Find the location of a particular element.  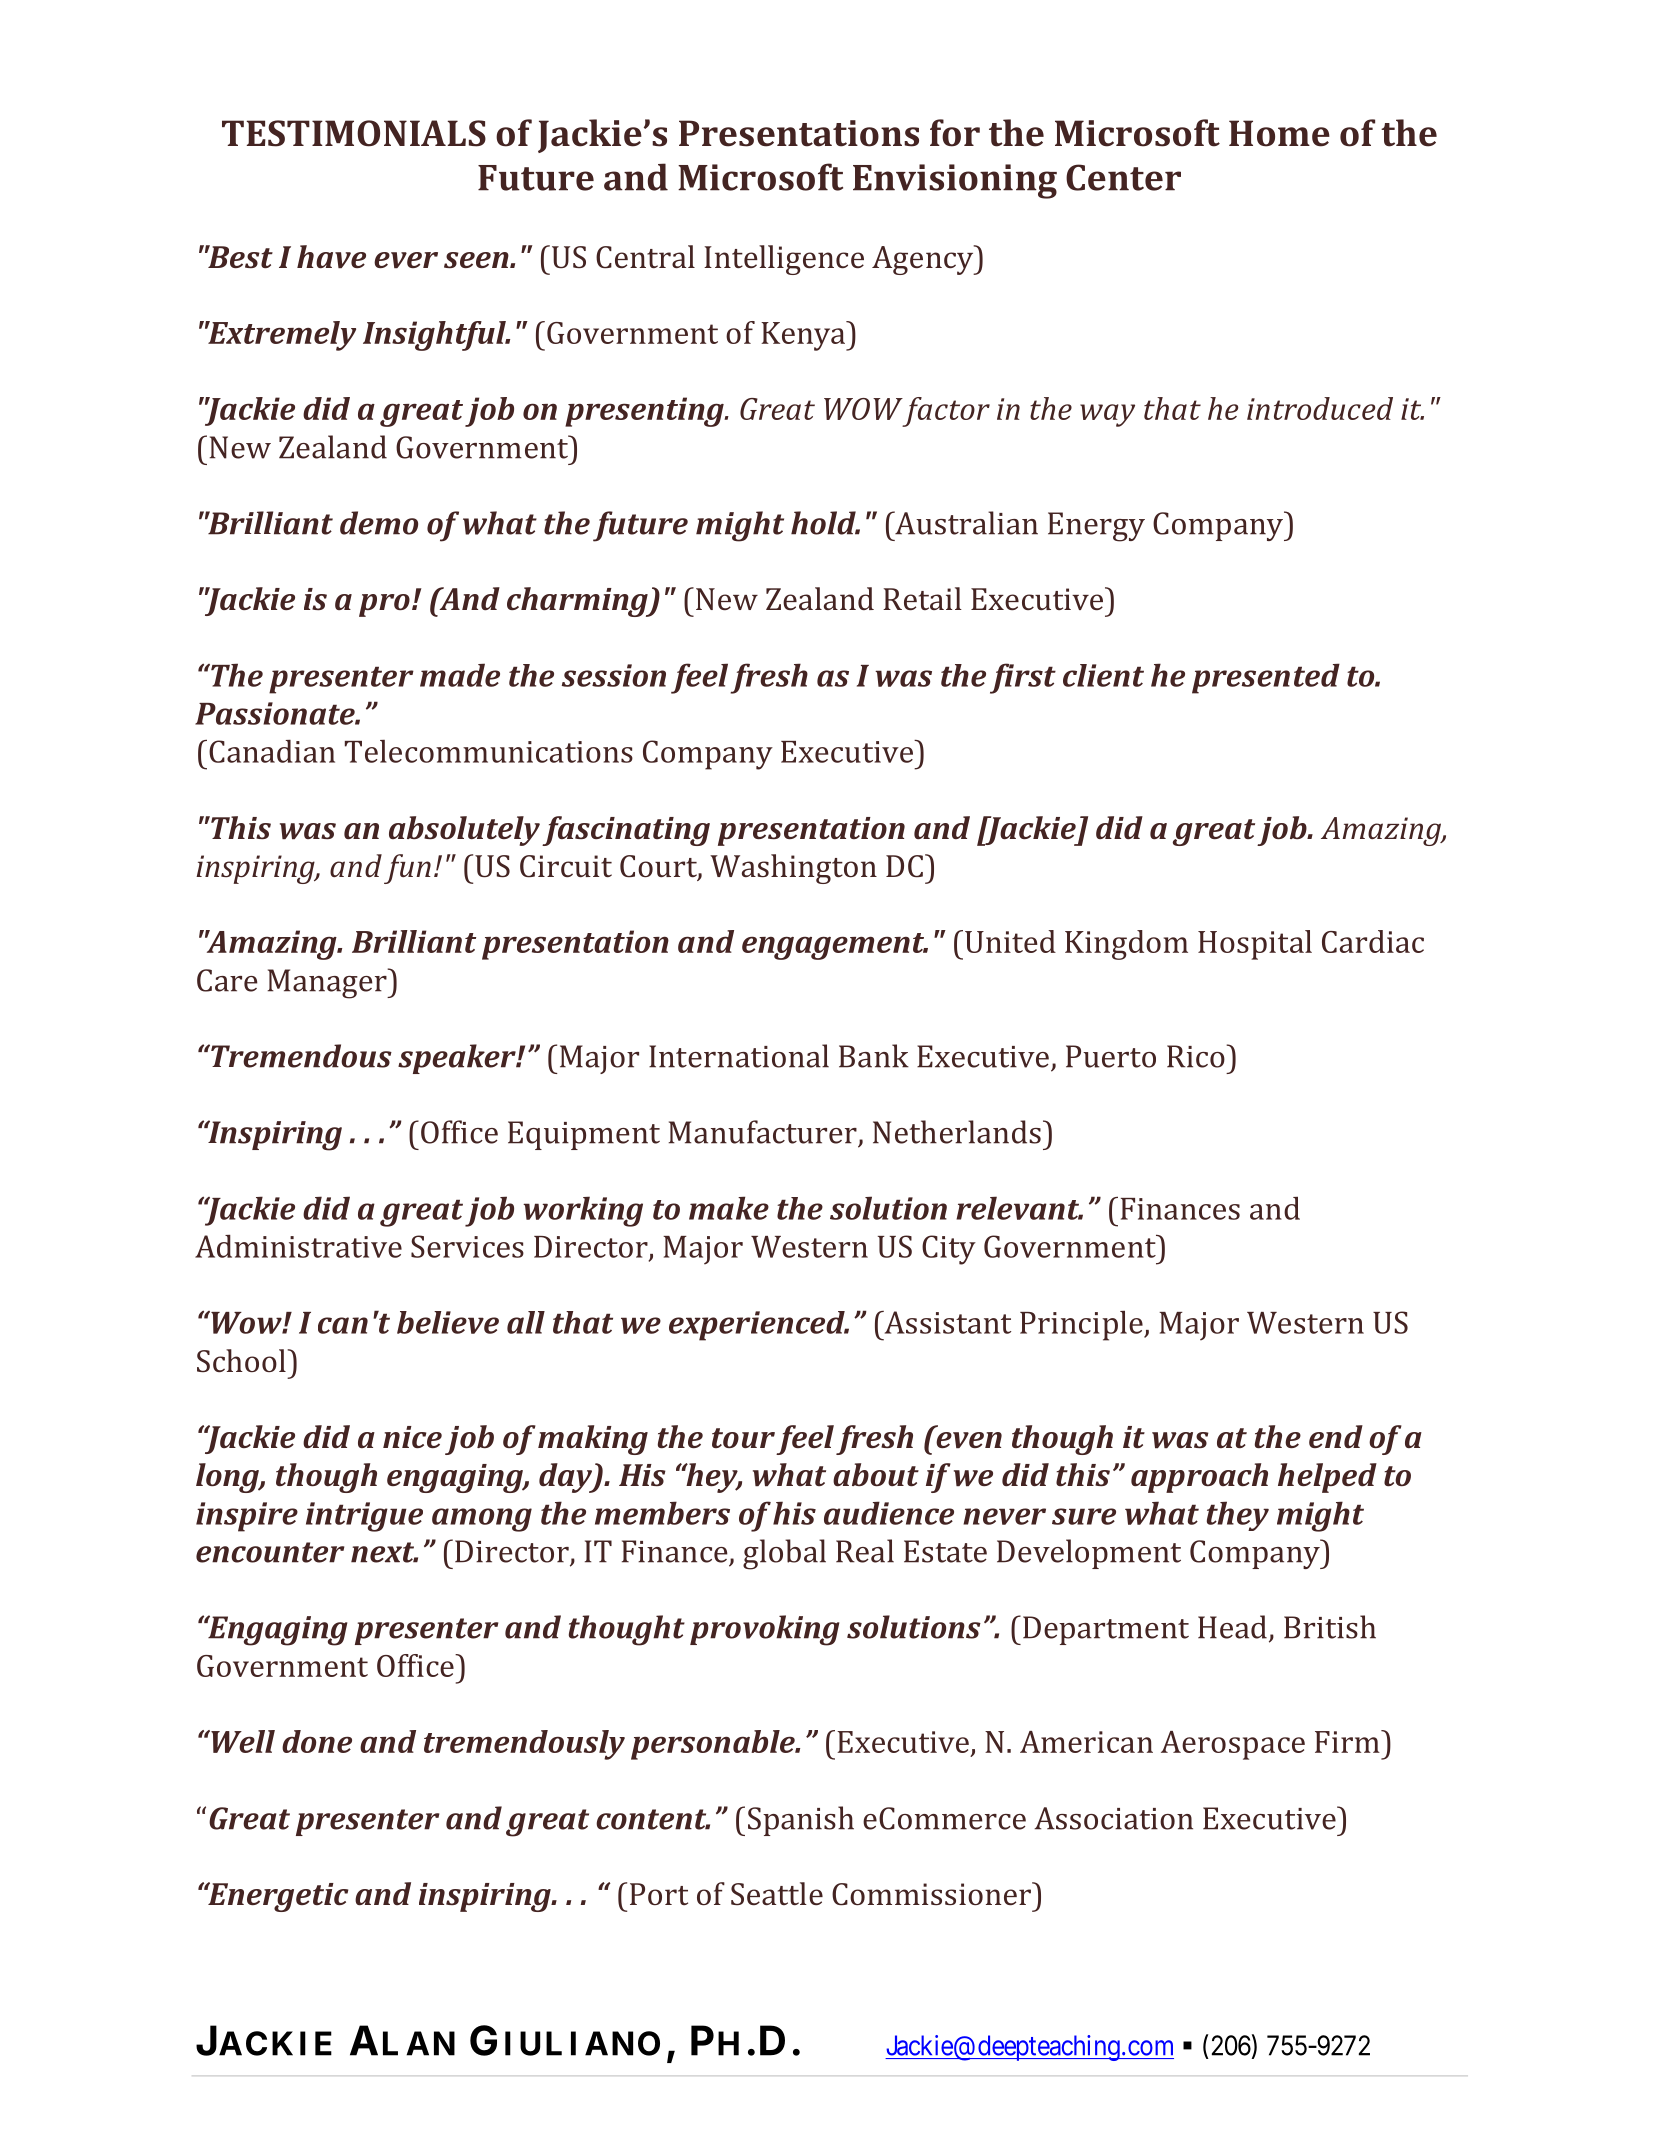

TESTIMONIALS is located at coordinates (354, 133).
